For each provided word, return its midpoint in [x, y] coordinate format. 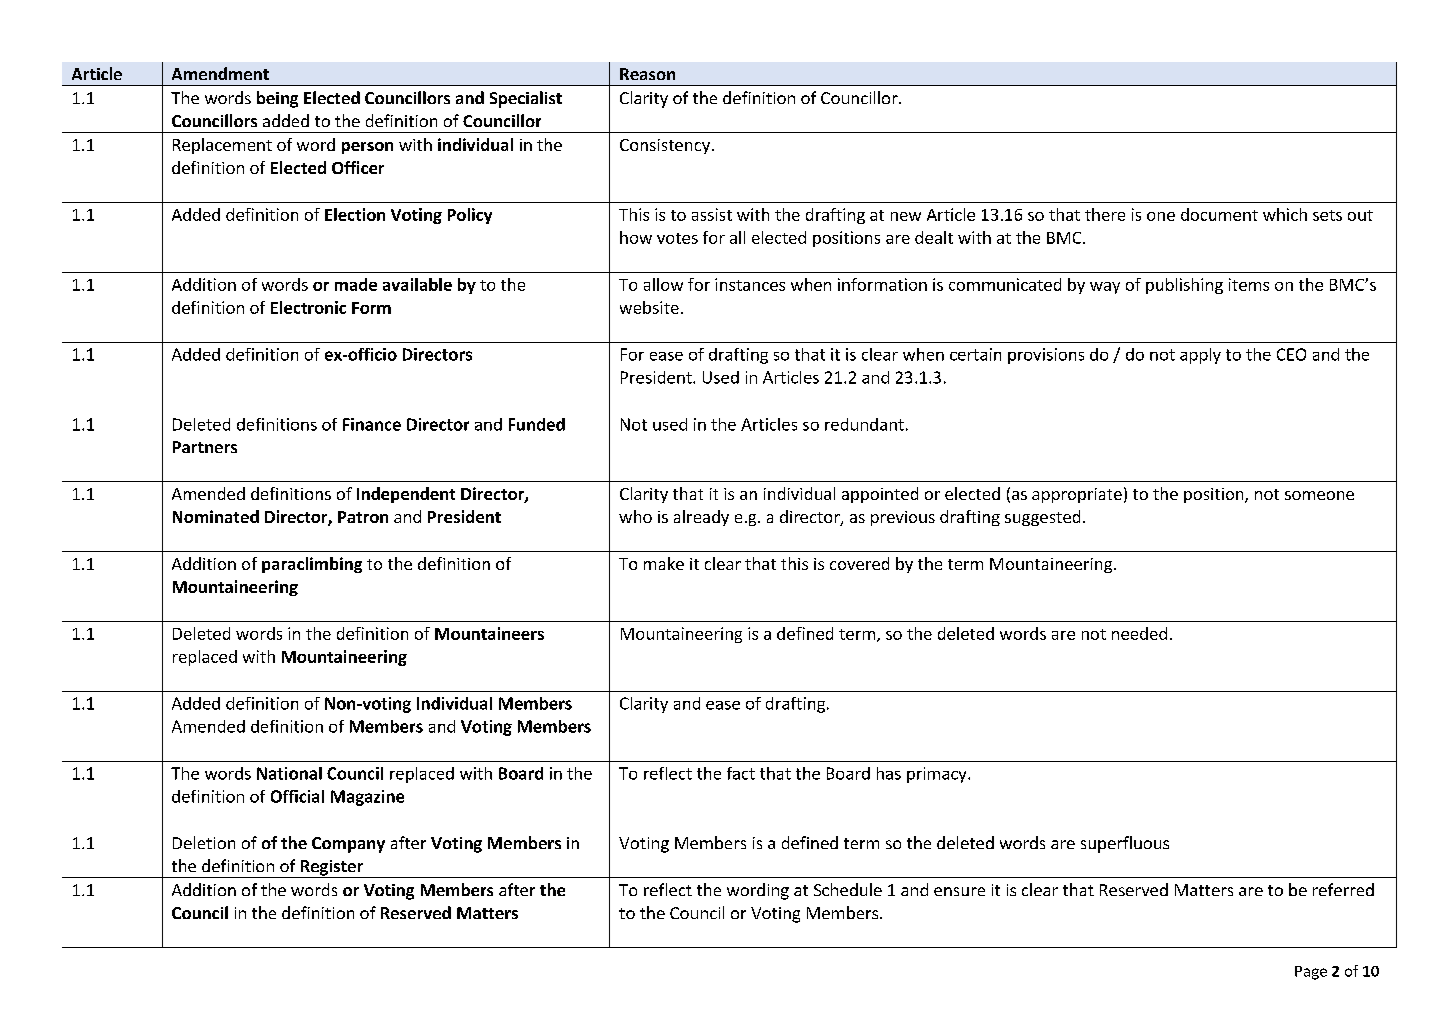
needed [1139, 633]
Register [331, 869]
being [277, 99]
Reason [647, 74]
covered [859, 563]
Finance [372, 424]
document [1219, 214]
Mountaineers [489, 633]
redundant [864, 424]
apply [1200, 356]
